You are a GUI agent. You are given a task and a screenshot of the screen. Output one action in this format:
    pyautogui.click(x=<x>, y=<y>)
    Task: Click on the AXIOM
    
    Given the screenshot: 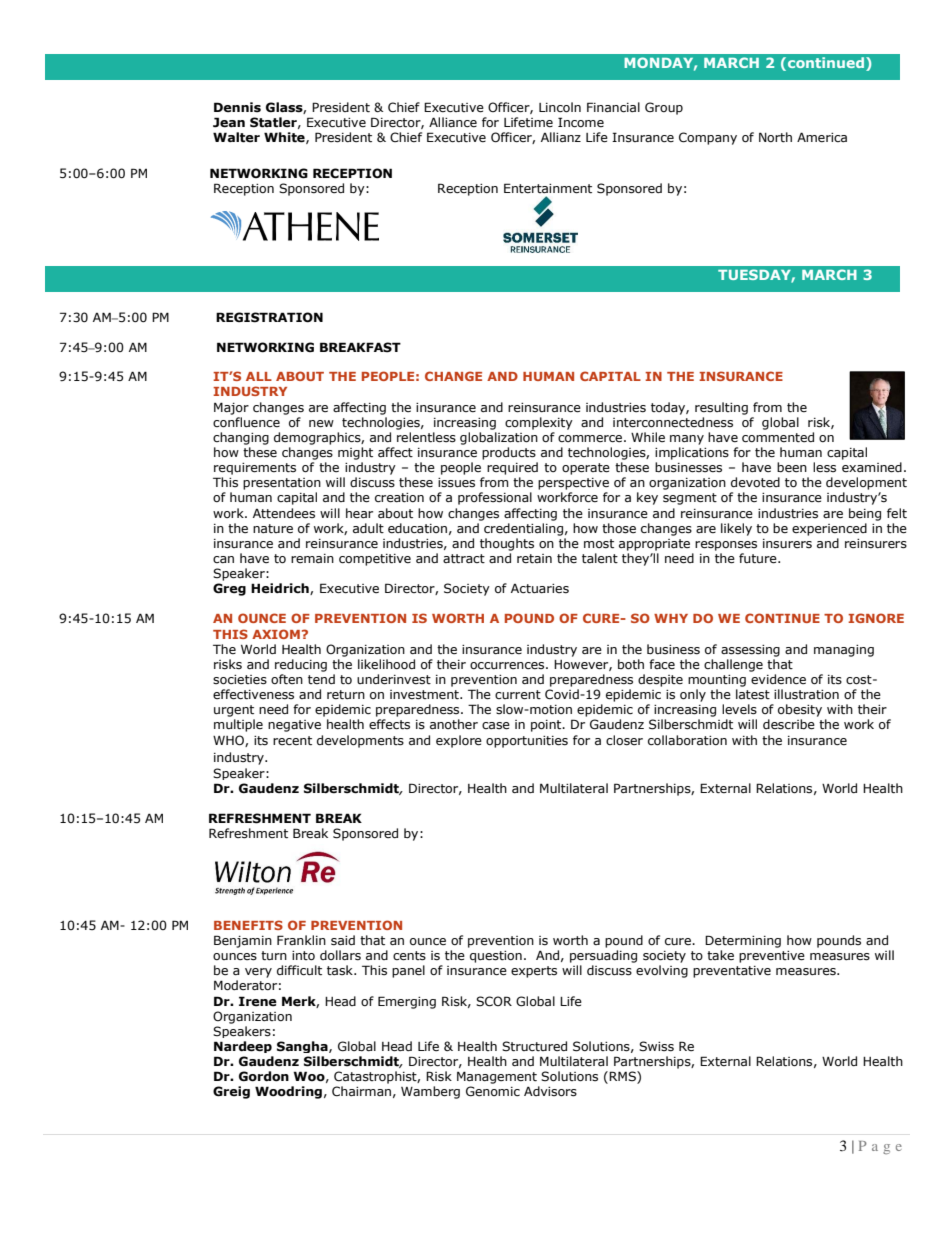 What is the action you would take?
    pyautogui.click(x=276, y=634)
